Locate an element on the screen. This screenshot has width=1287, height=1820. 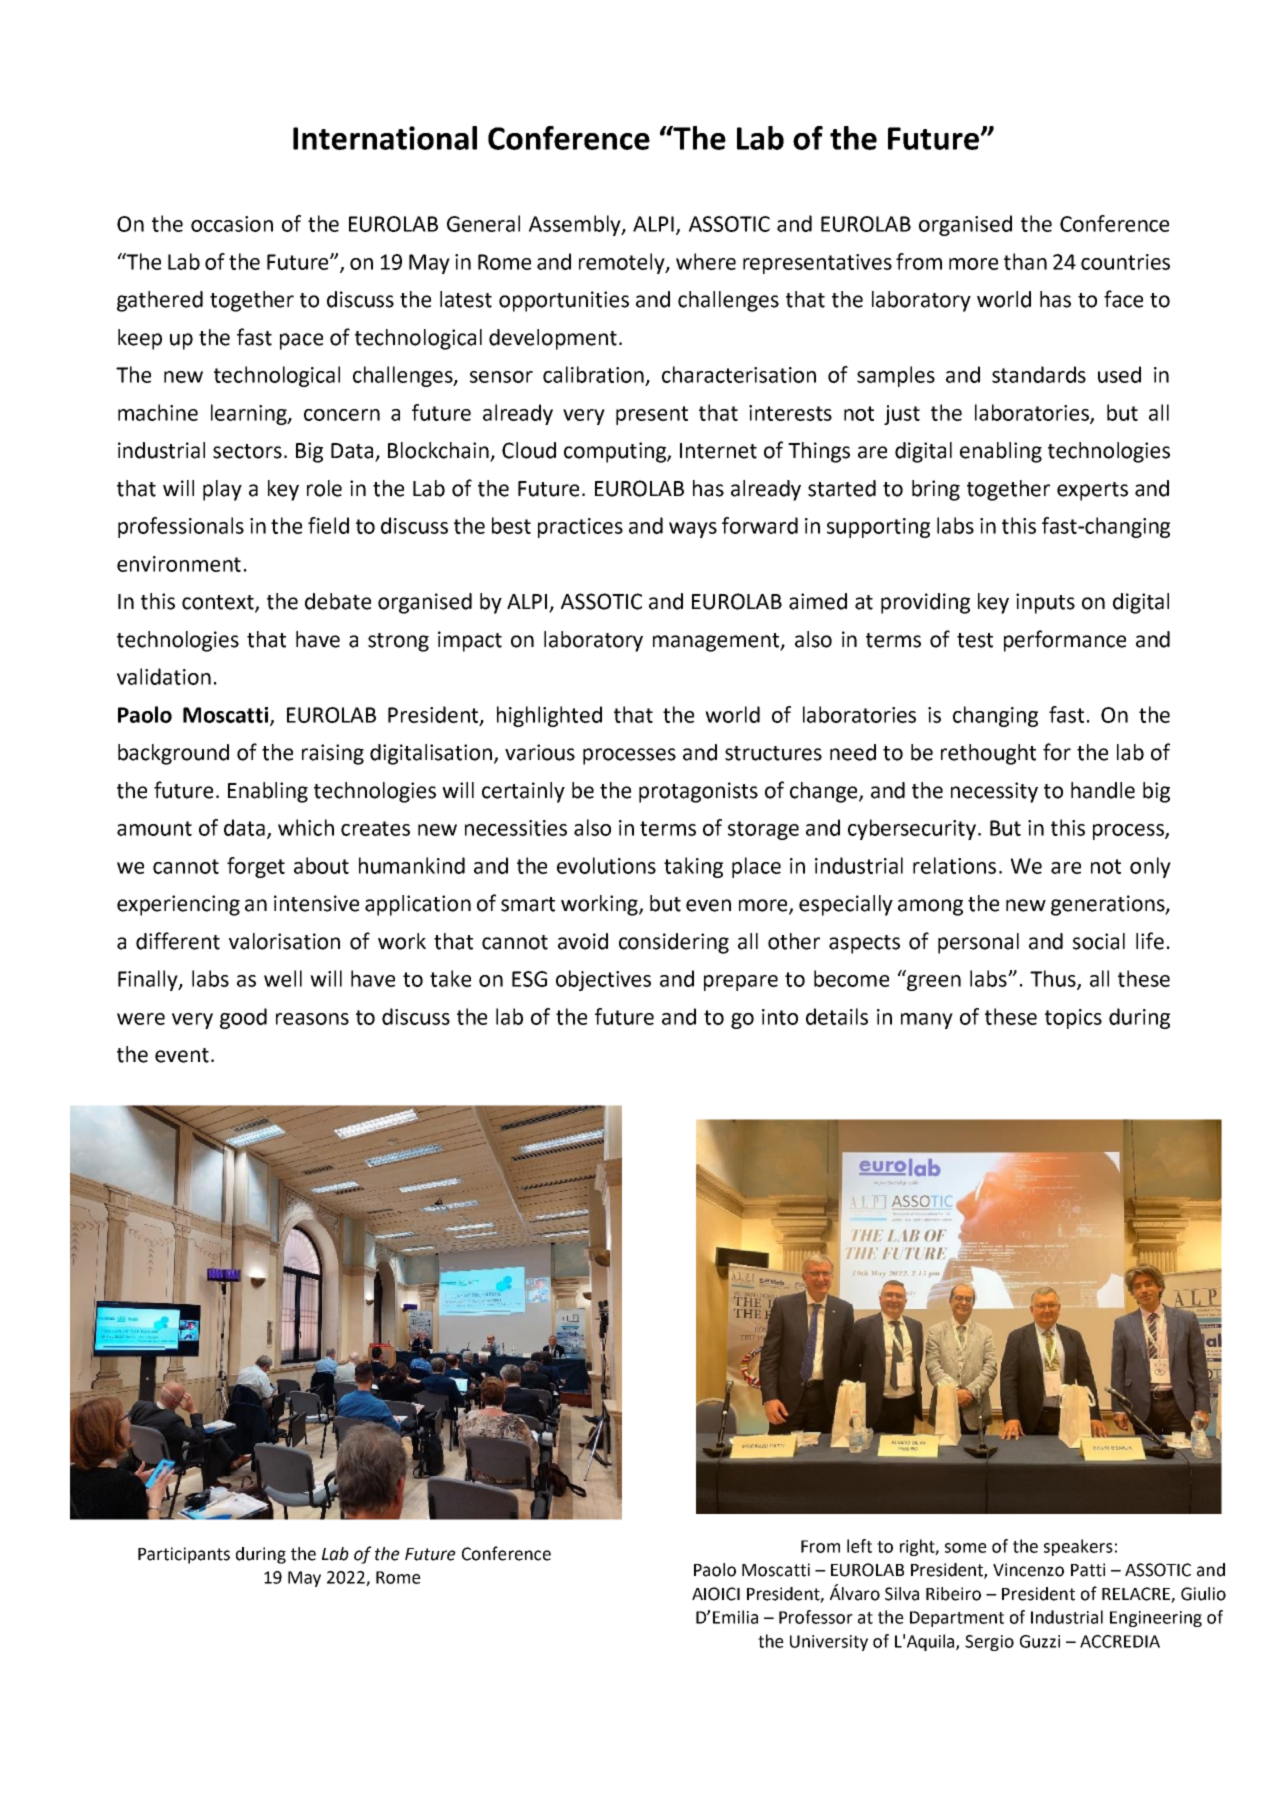
good is located at coordinates (243, 1018).
